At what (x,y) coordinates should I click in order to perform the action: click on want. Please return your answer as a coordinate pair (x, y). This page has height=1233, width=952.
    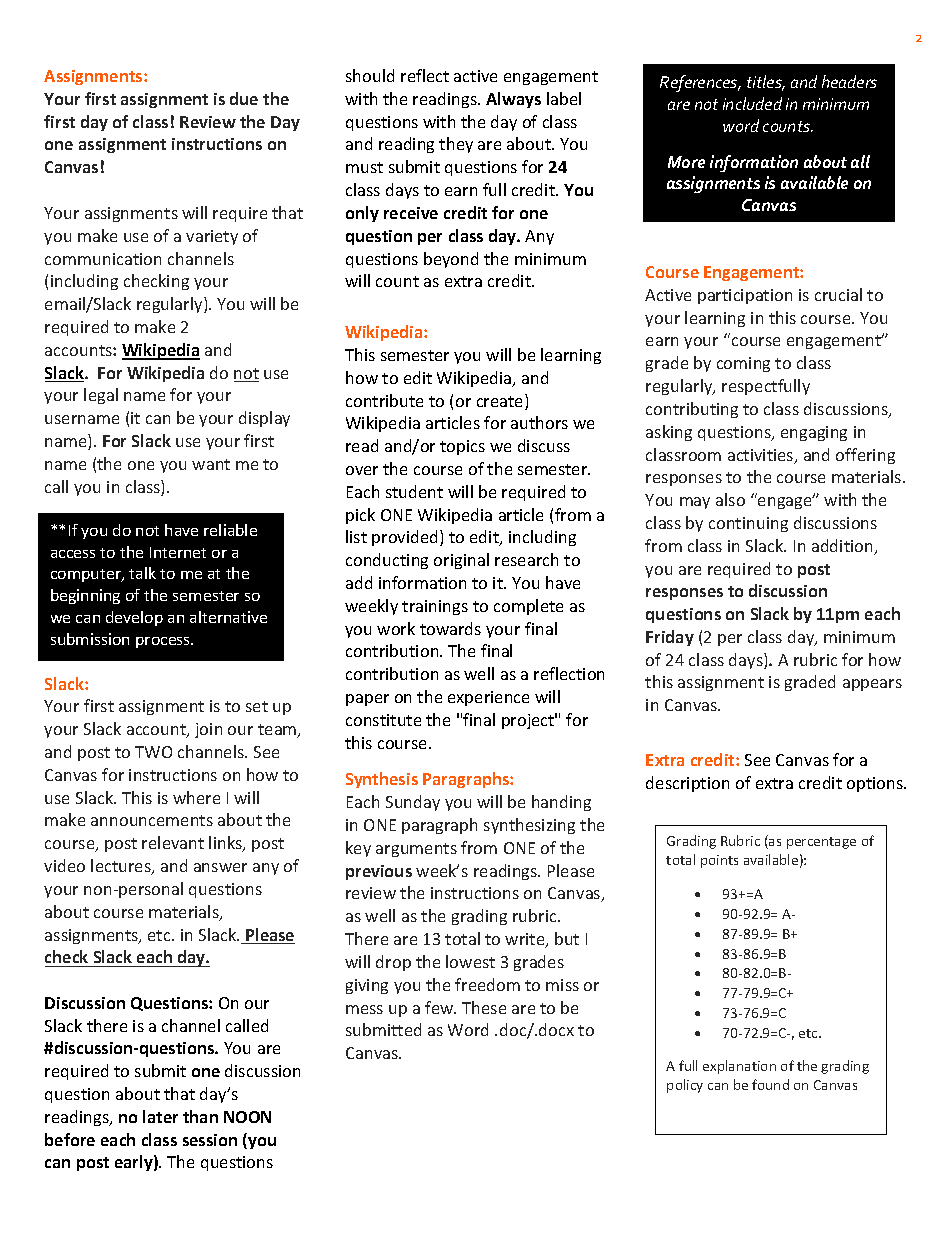
    Looking at the image, I should click on (211, 464).
